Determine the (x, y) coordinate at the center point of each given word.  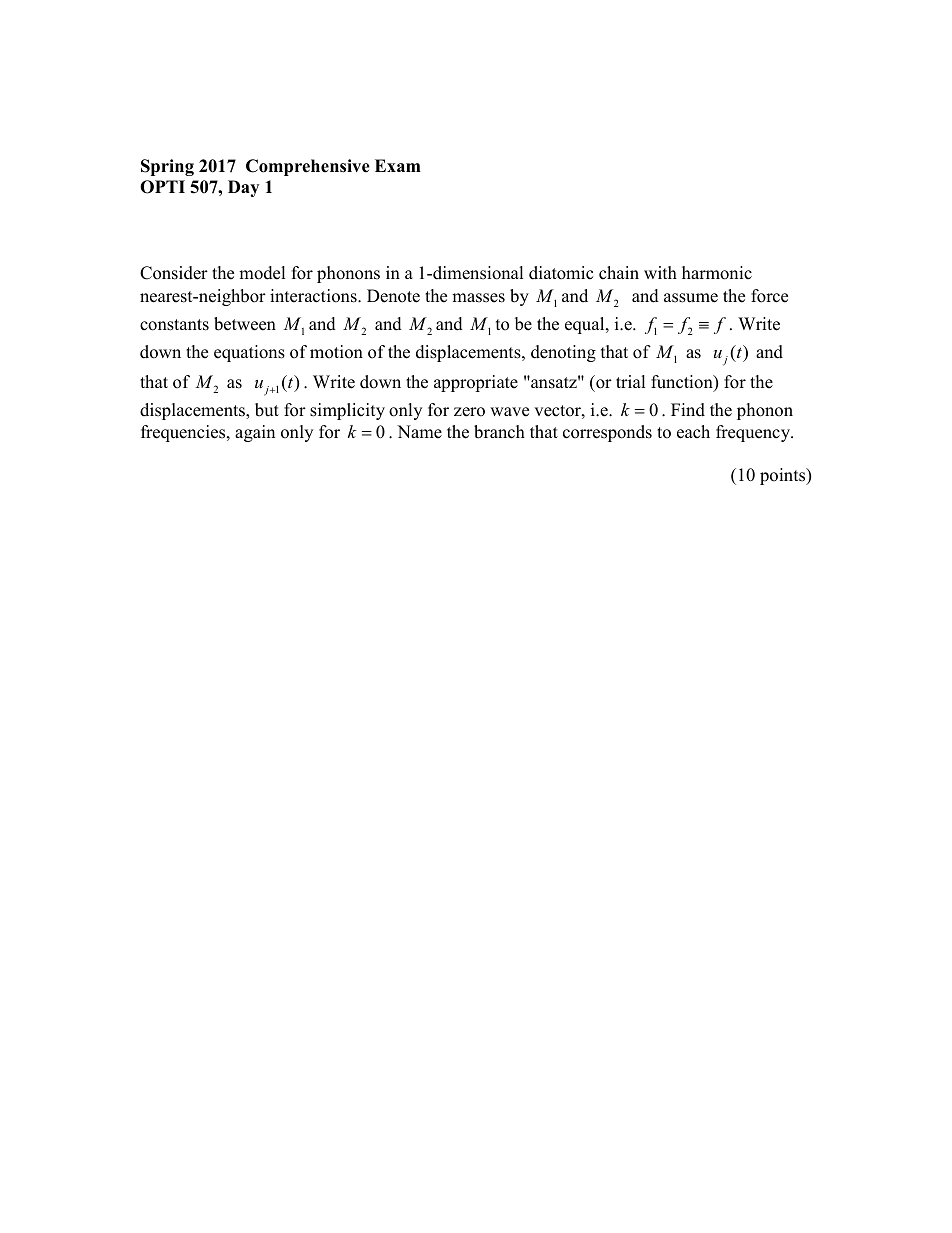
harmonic (717, 273)
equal (586, 325)
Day (243, 188)
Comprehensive (308, 167)
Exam (398, 165)
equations (249, 353)
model (262, 273)
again (255, 433)
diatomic (561, 273)
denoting (563, 353)
